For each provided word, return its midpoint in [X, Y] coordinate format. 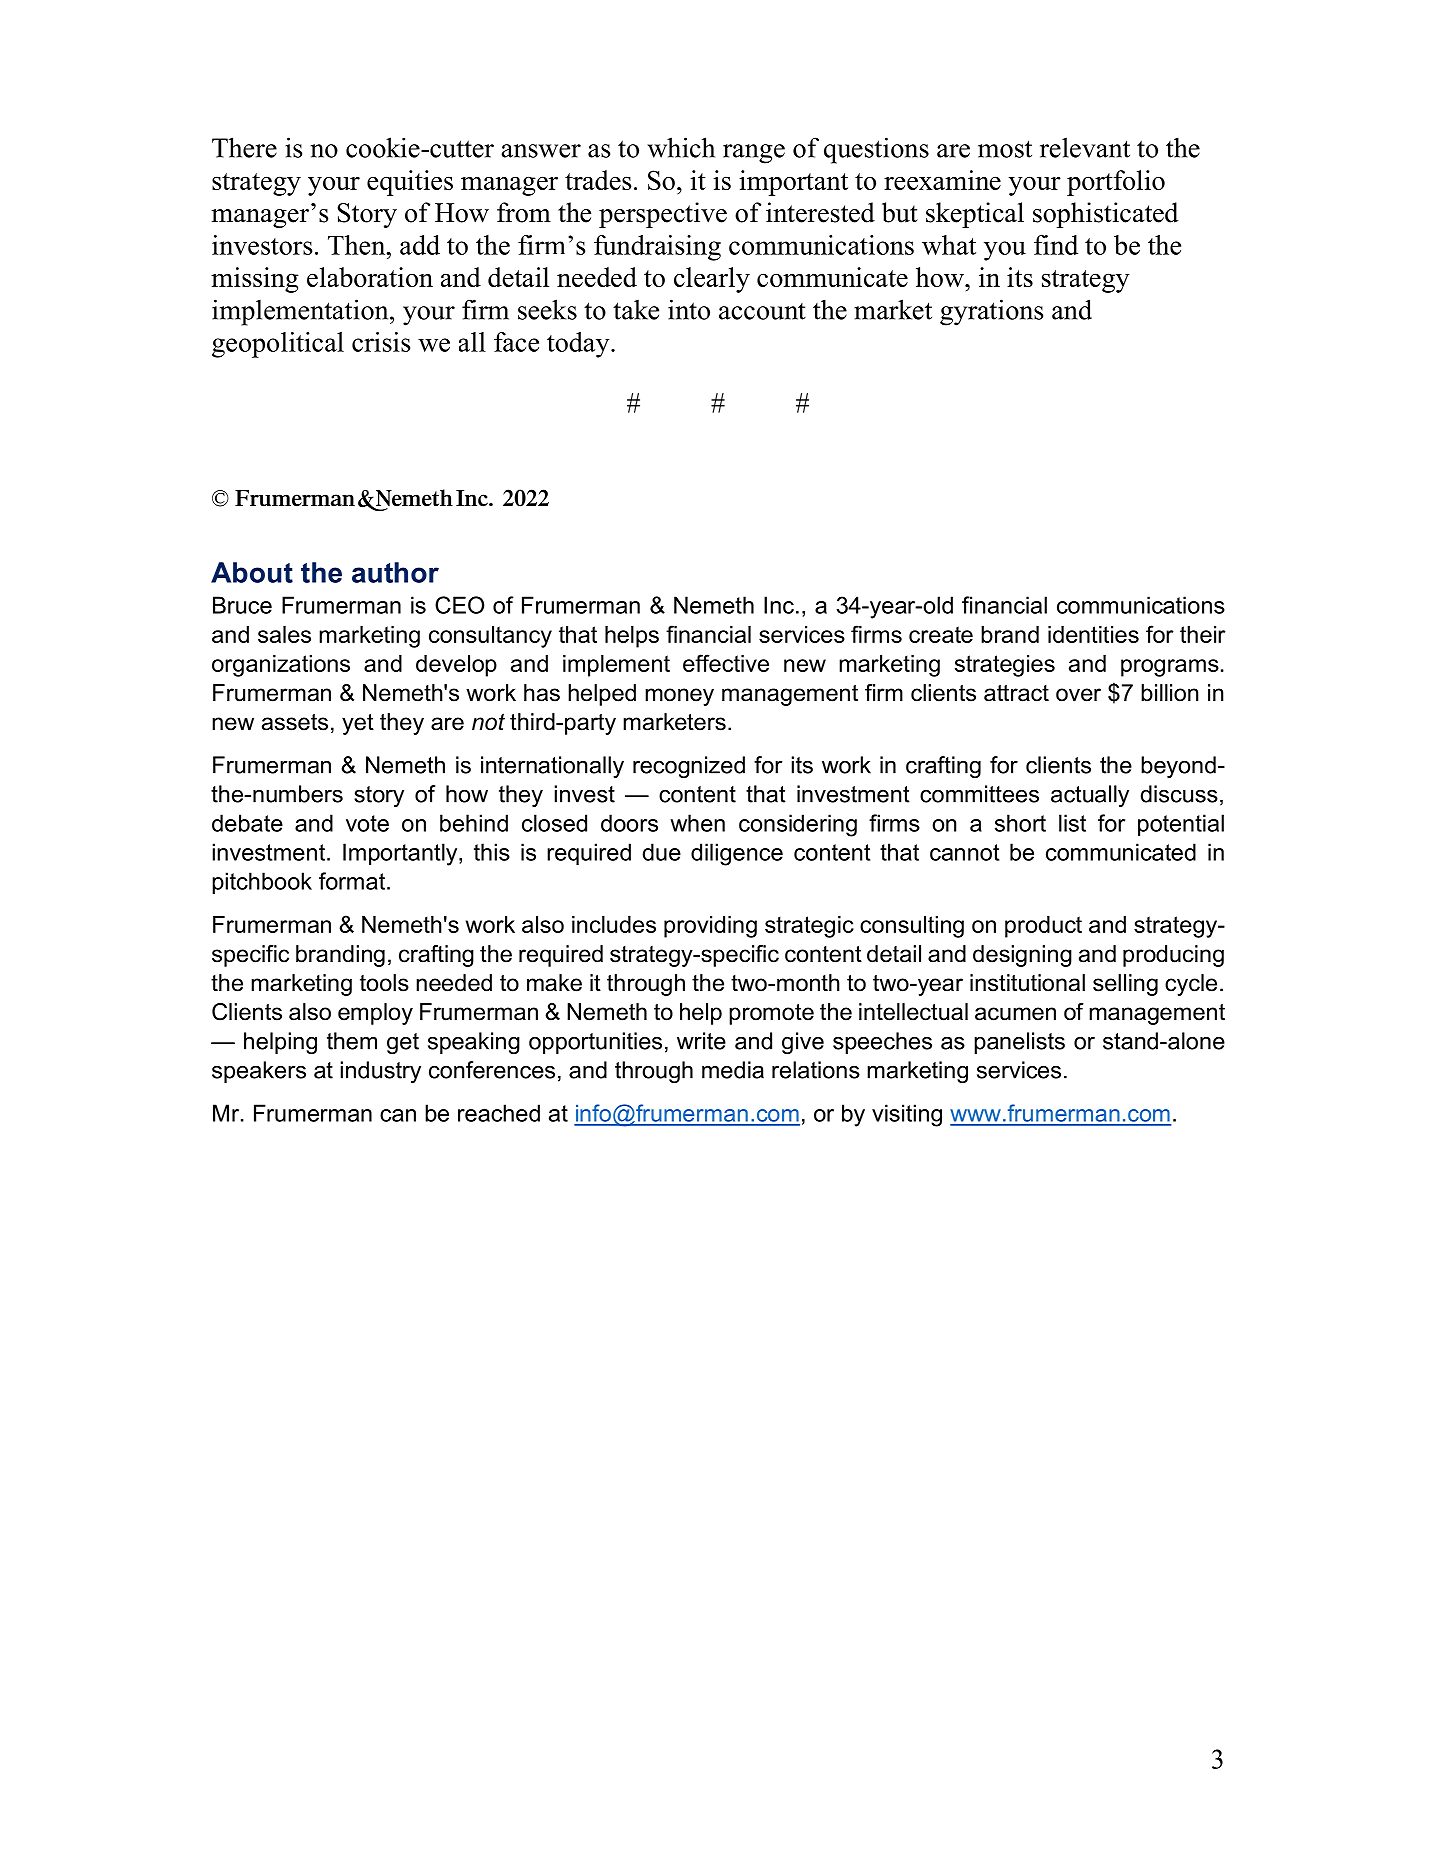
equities [410, 183]
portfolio [1116, 183]
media [733, 1070]
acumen [1015, 1014]
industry [381, 1072]
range [754, 154]
